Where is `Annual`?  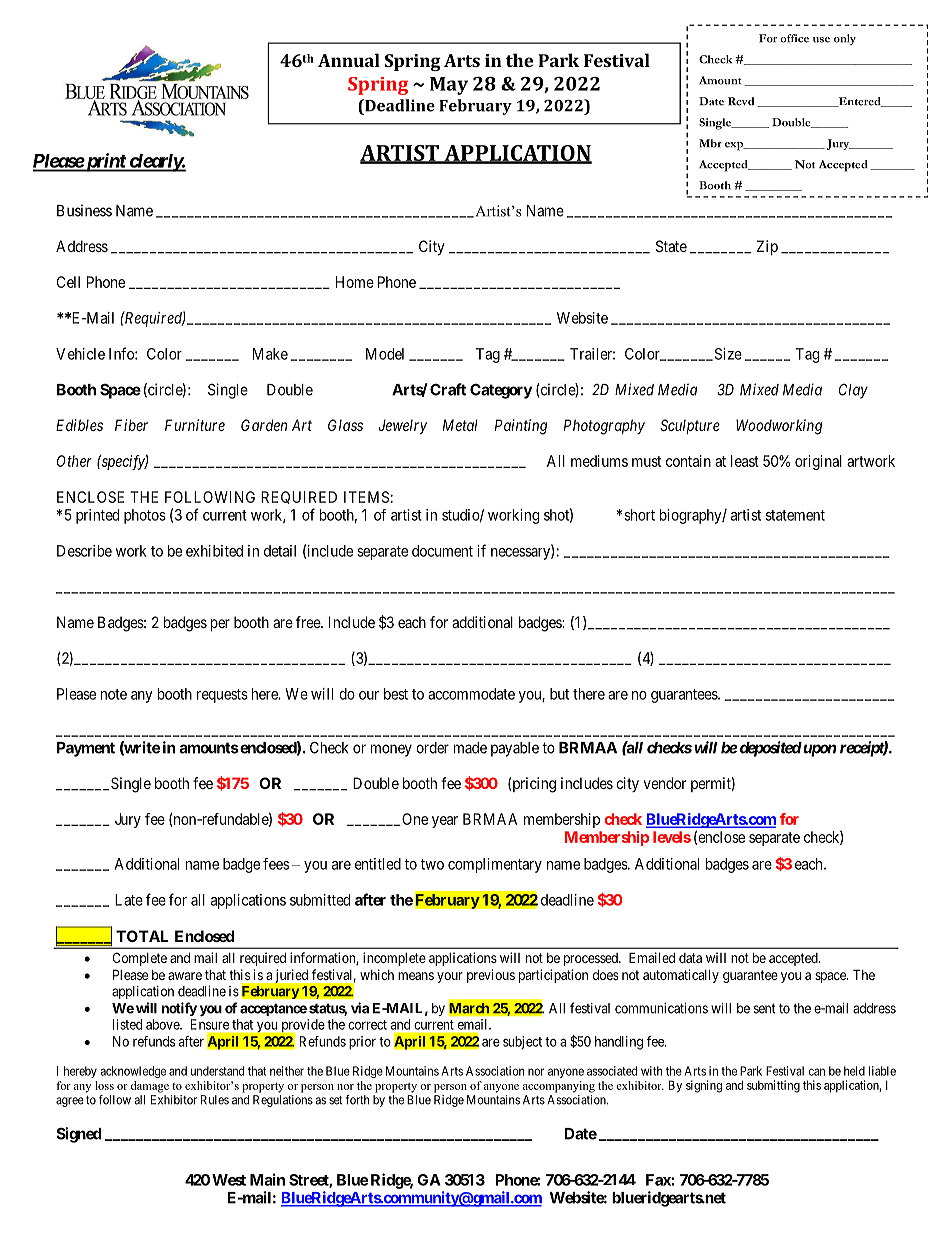
Annual is located at coordinates (349, 60).
